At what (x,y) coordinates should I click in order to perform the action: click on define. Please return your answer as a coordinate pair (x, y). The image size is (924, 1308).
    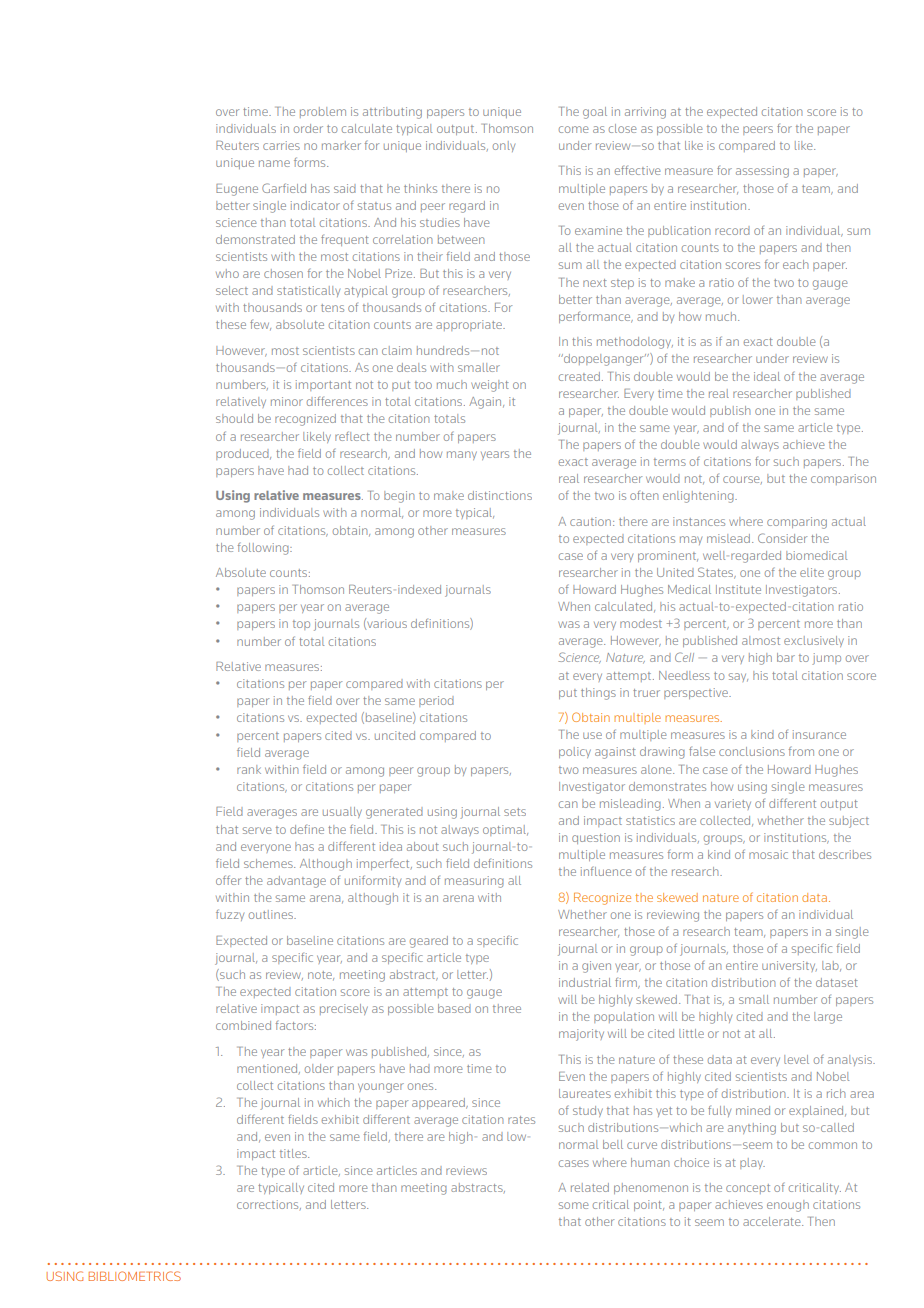
    Looking at the image, I should click on (307, 829).
